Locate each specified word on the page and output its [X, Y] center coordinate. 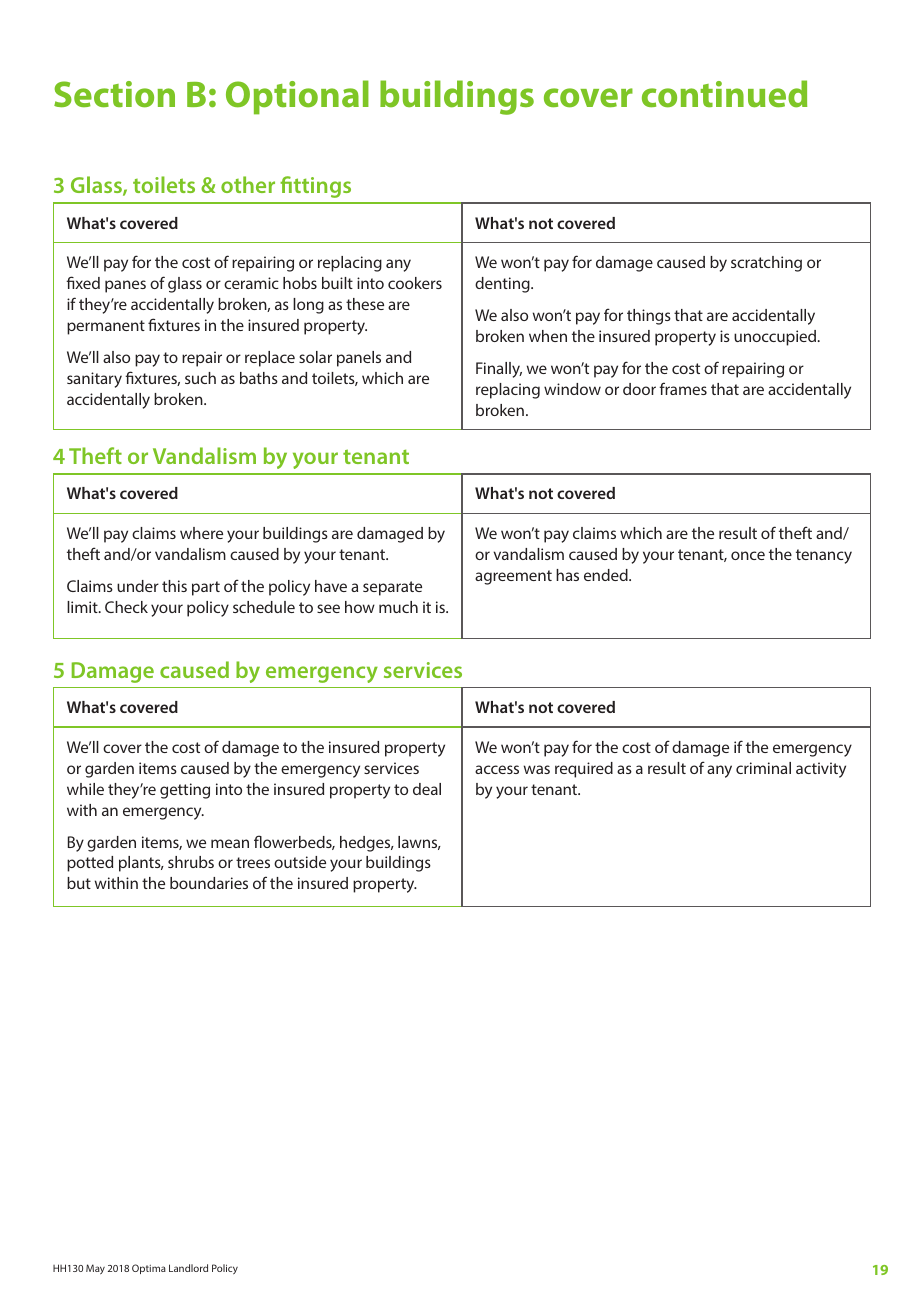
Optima [149, 1269]
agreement [513, 577]
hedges [366, 844]
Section [114, 94]
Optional [297, 97]
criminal [763, 768]
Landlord [188, 1268]
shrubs [191, 862]
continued [724, 94]
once [748, 555]
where [201, 533]
